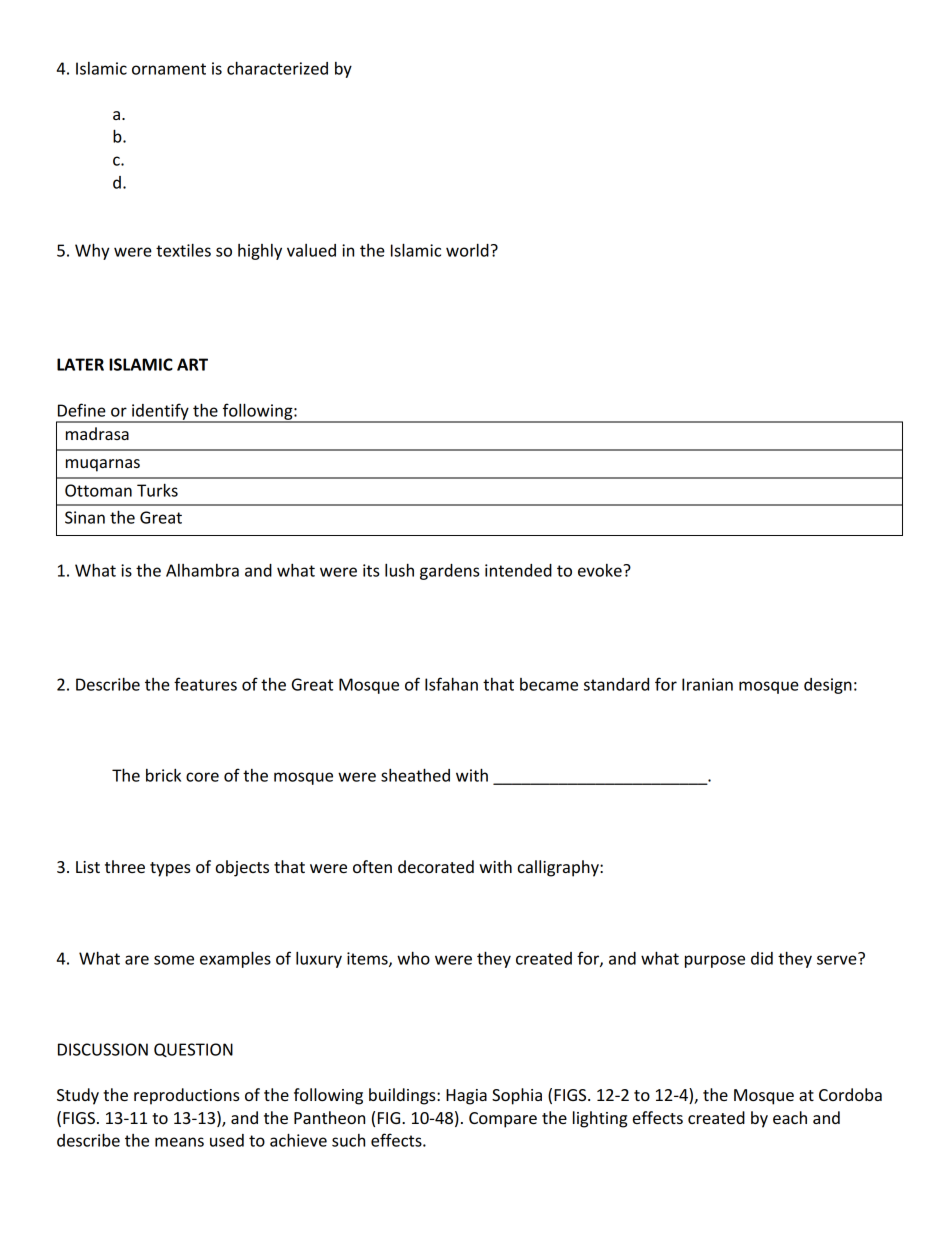 The height and width of the image is (1233, 952). What do you see at coordinates (277, 68) in the image?
I see `characterized` at bounding box center [277, 68].
